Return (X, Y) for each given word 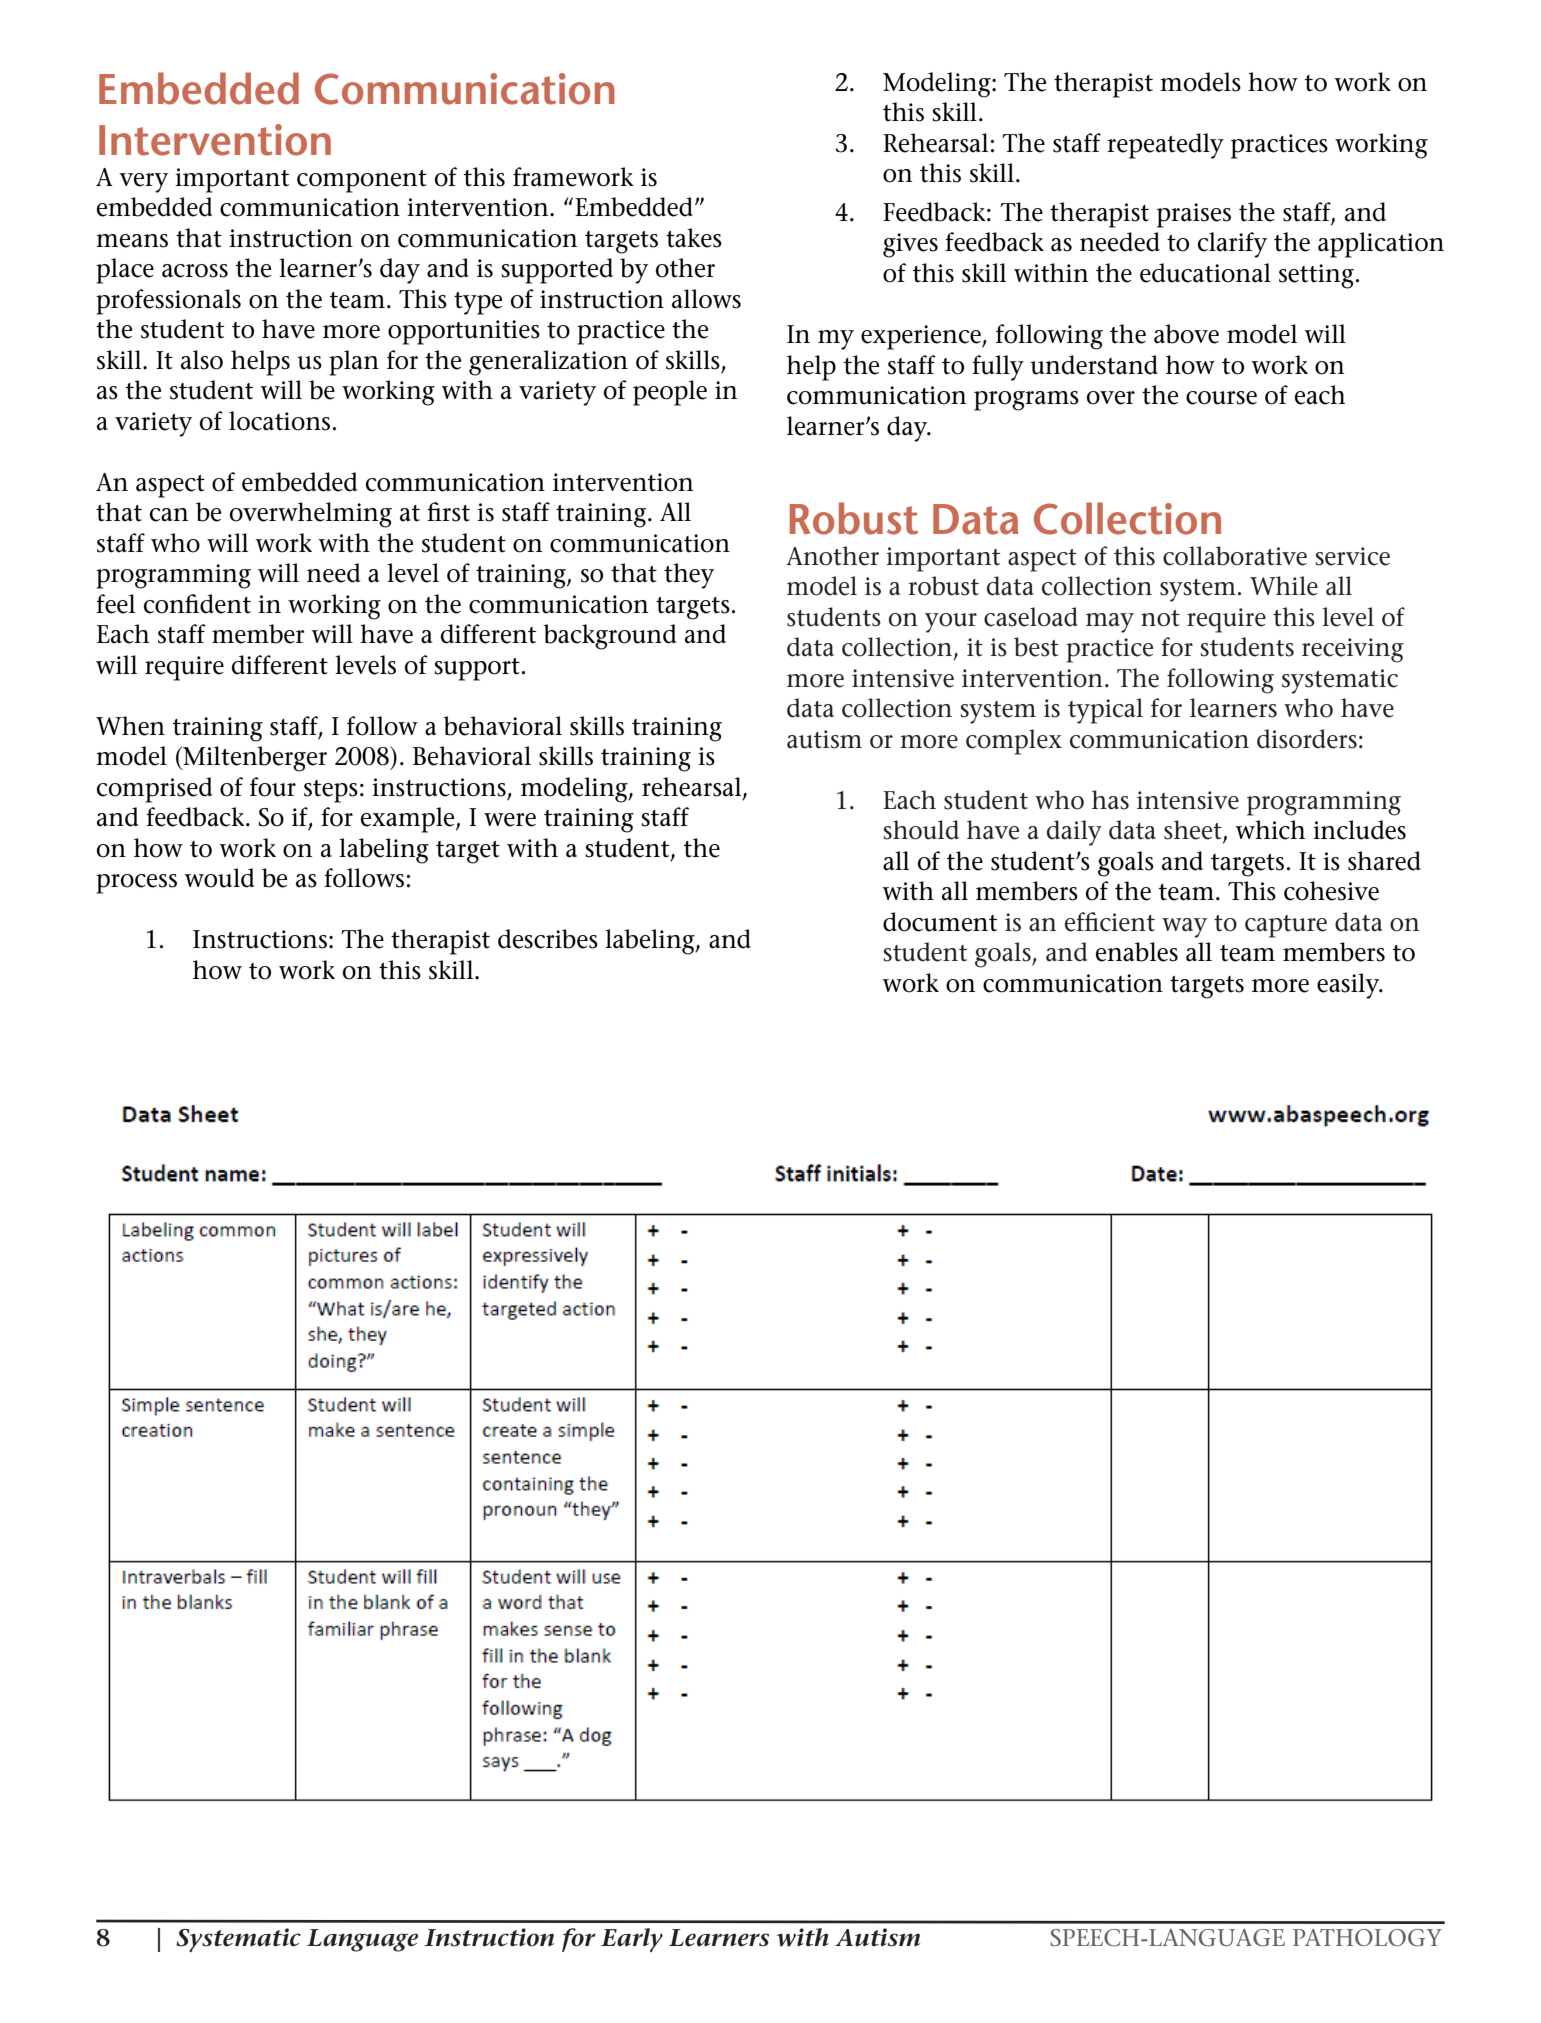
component (362, 181)
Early (632, 1940)
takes (694, 238)
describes (548, 939)
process (136, 884)
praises (1194, 215)
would (219, 878)
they (689, 576)
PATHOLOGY (1367, 1937)
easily (1349, 986)
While (1284, 586)
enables (1137, 952)
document (940, 922)
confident (197, 604)
